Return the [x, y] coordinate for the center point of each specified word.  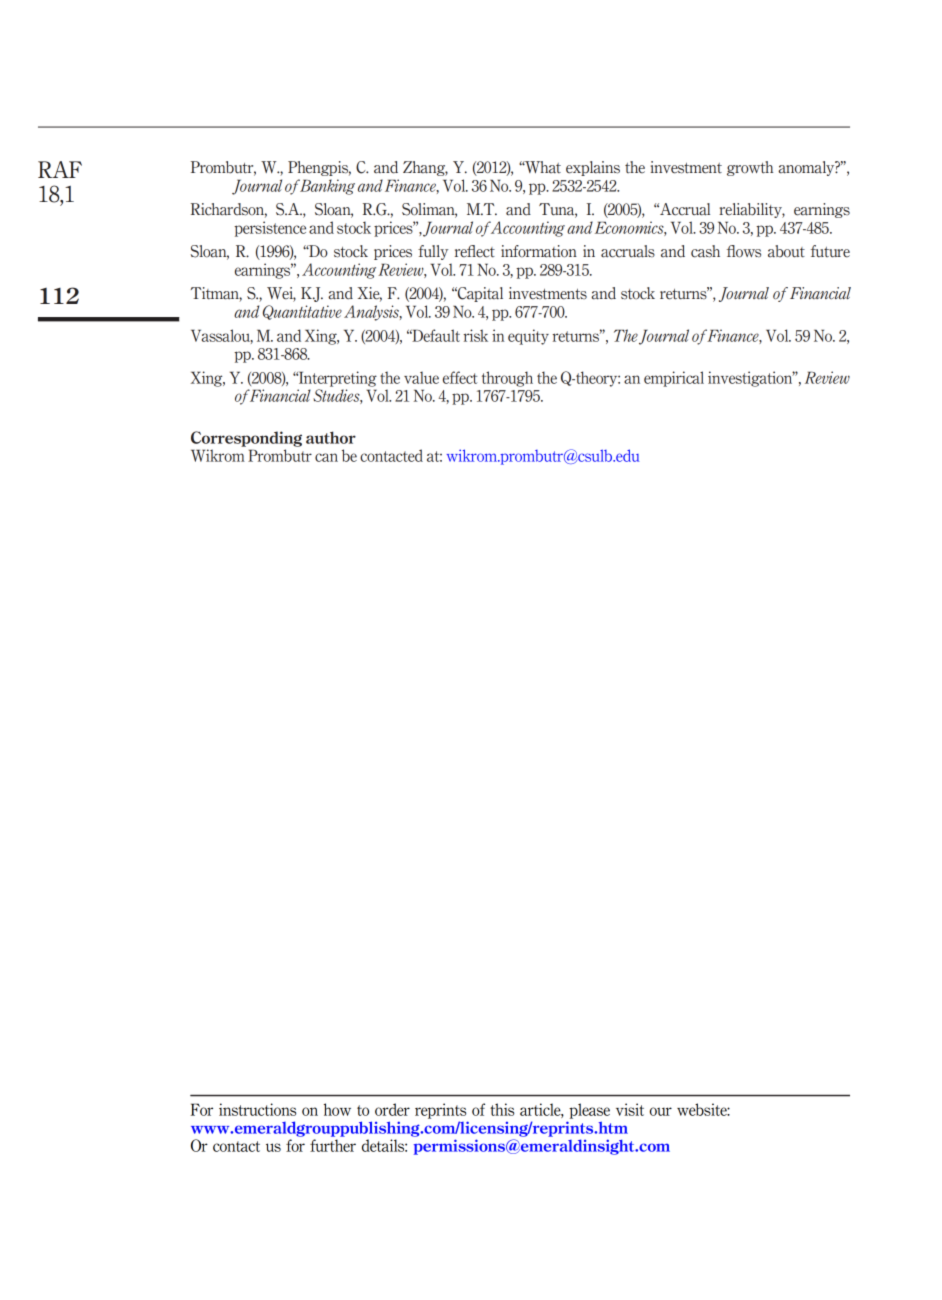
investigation [751, 379]
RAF [60, 169]
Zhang [425, 168]
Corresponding [246, 439]
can [326, 457]
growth [750, 168]
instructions [257, 1109]
